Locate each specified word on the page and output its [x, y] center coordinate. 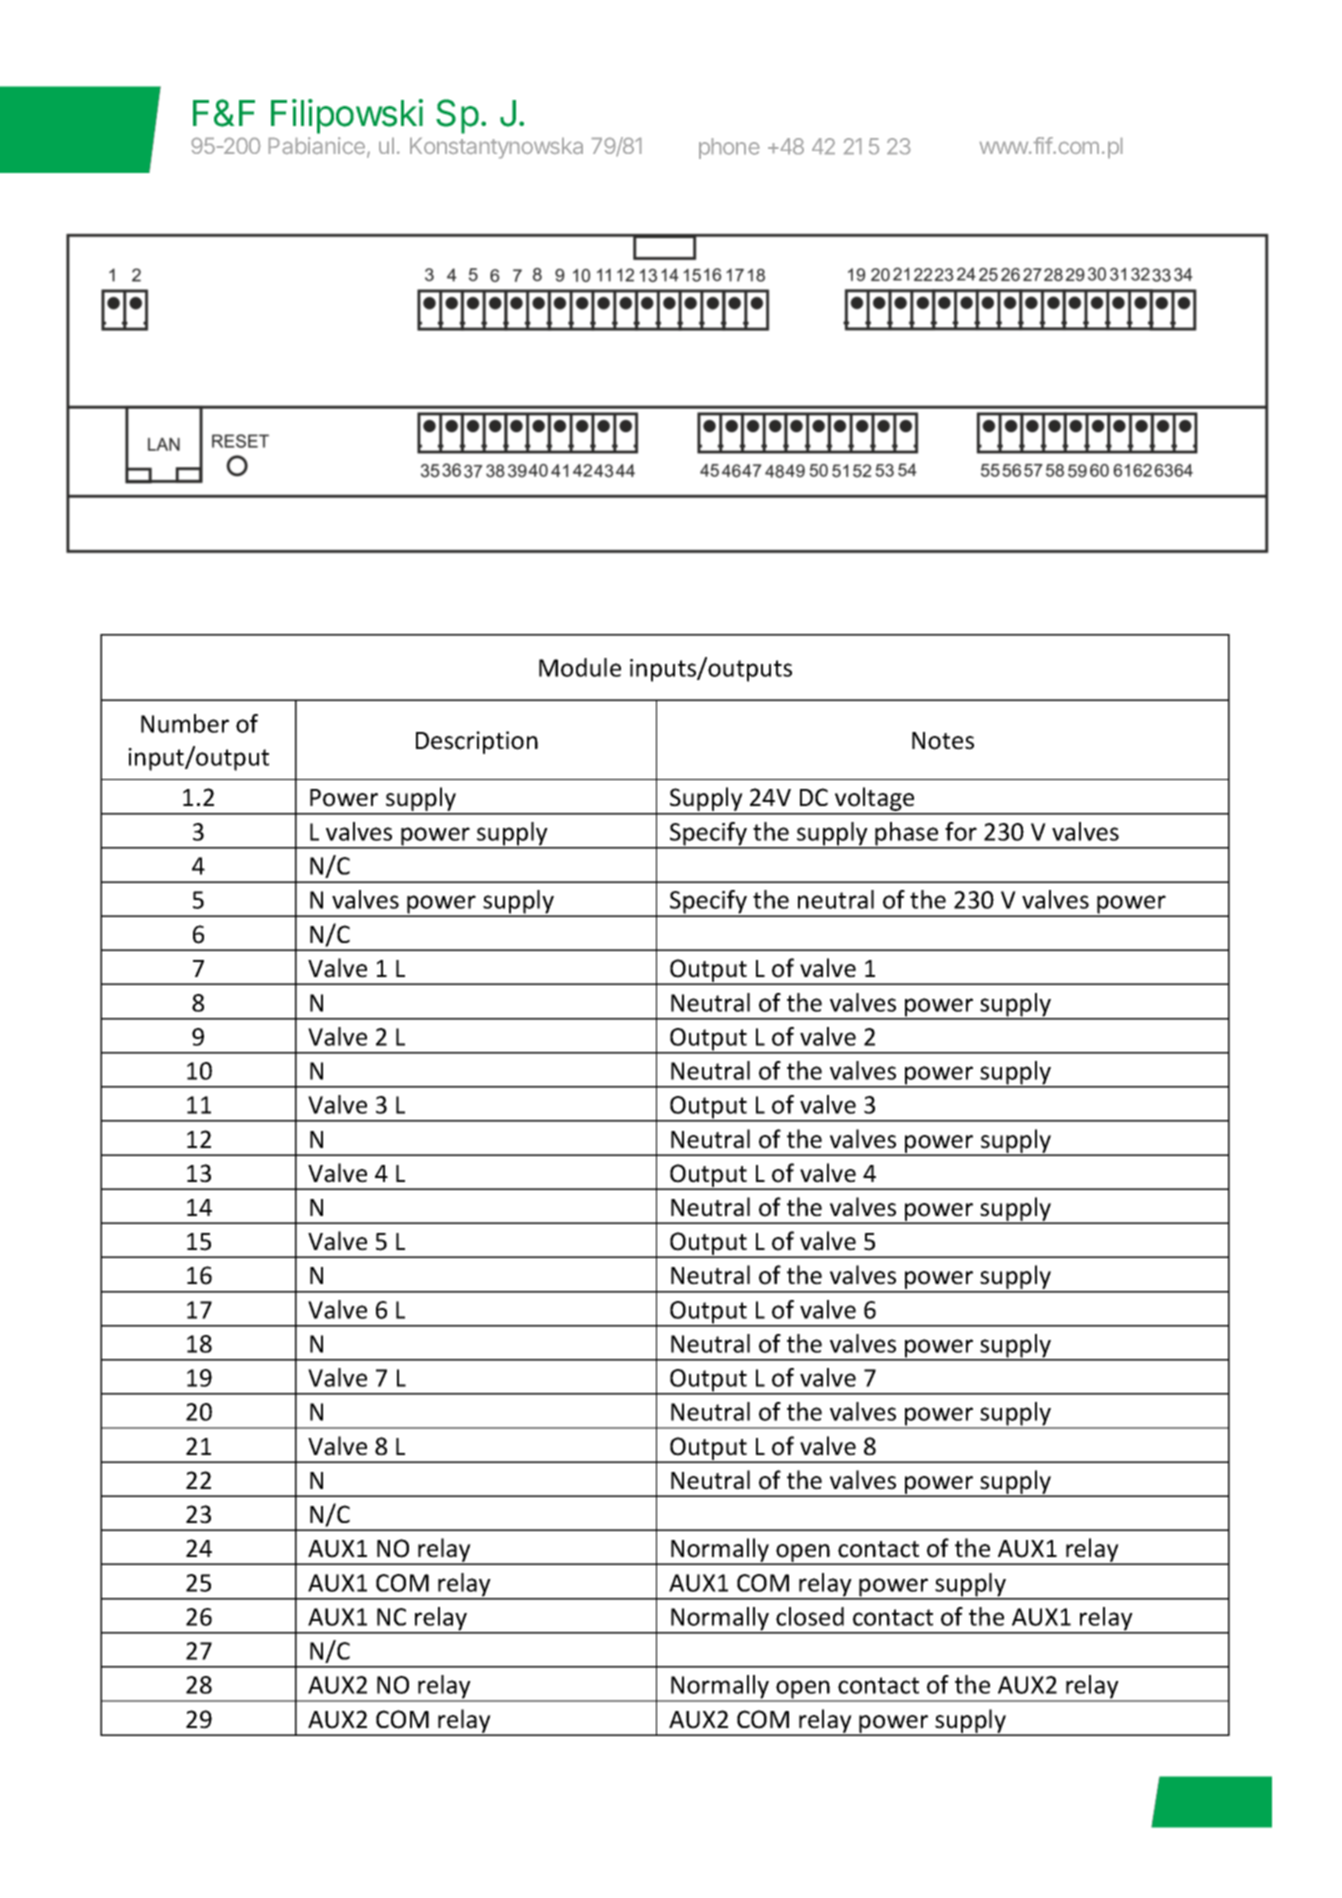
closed [810, 1616]
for [961, 831]
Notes [943, 741]
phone [729, 148]
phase [907, 835]
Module [580, 667]
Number [185, 723]
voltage [875, 800]
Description [477, 742]
